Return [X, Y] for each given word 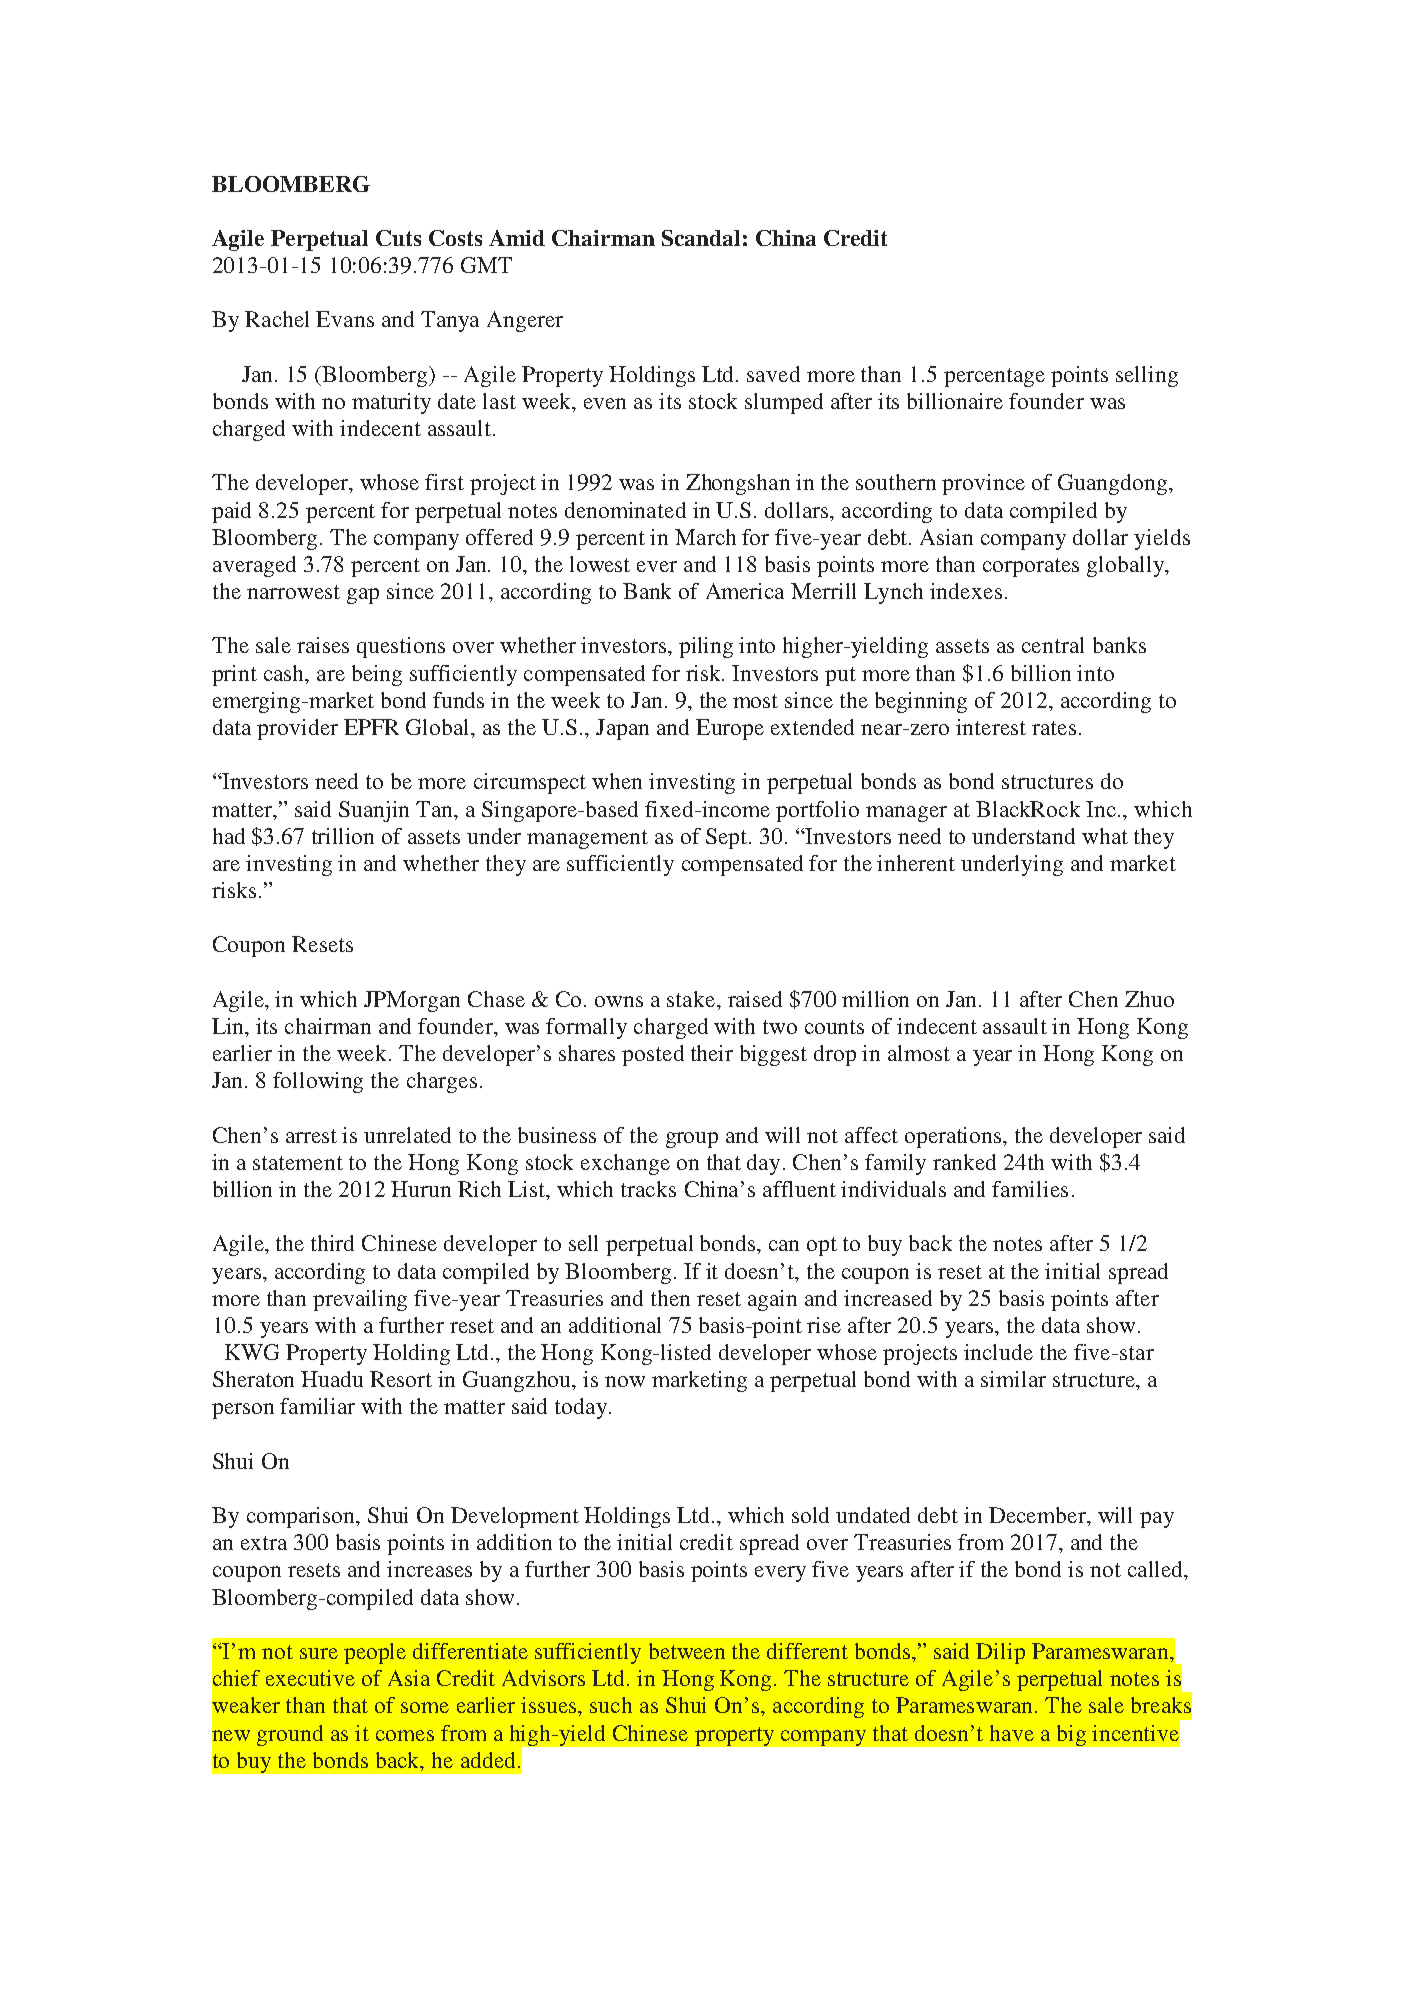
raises [323, 645]
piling [706, 647]
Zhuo [1149, 999]
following [318, 1082]
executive [310, 1678]
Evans [345, 319]
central [1053, 645]
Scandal [701, 238]
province [983, 484]
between [687, 1651]
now [625, 1381]
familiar [317, 1406]
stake [692, 999]
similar [1013, 1379]
